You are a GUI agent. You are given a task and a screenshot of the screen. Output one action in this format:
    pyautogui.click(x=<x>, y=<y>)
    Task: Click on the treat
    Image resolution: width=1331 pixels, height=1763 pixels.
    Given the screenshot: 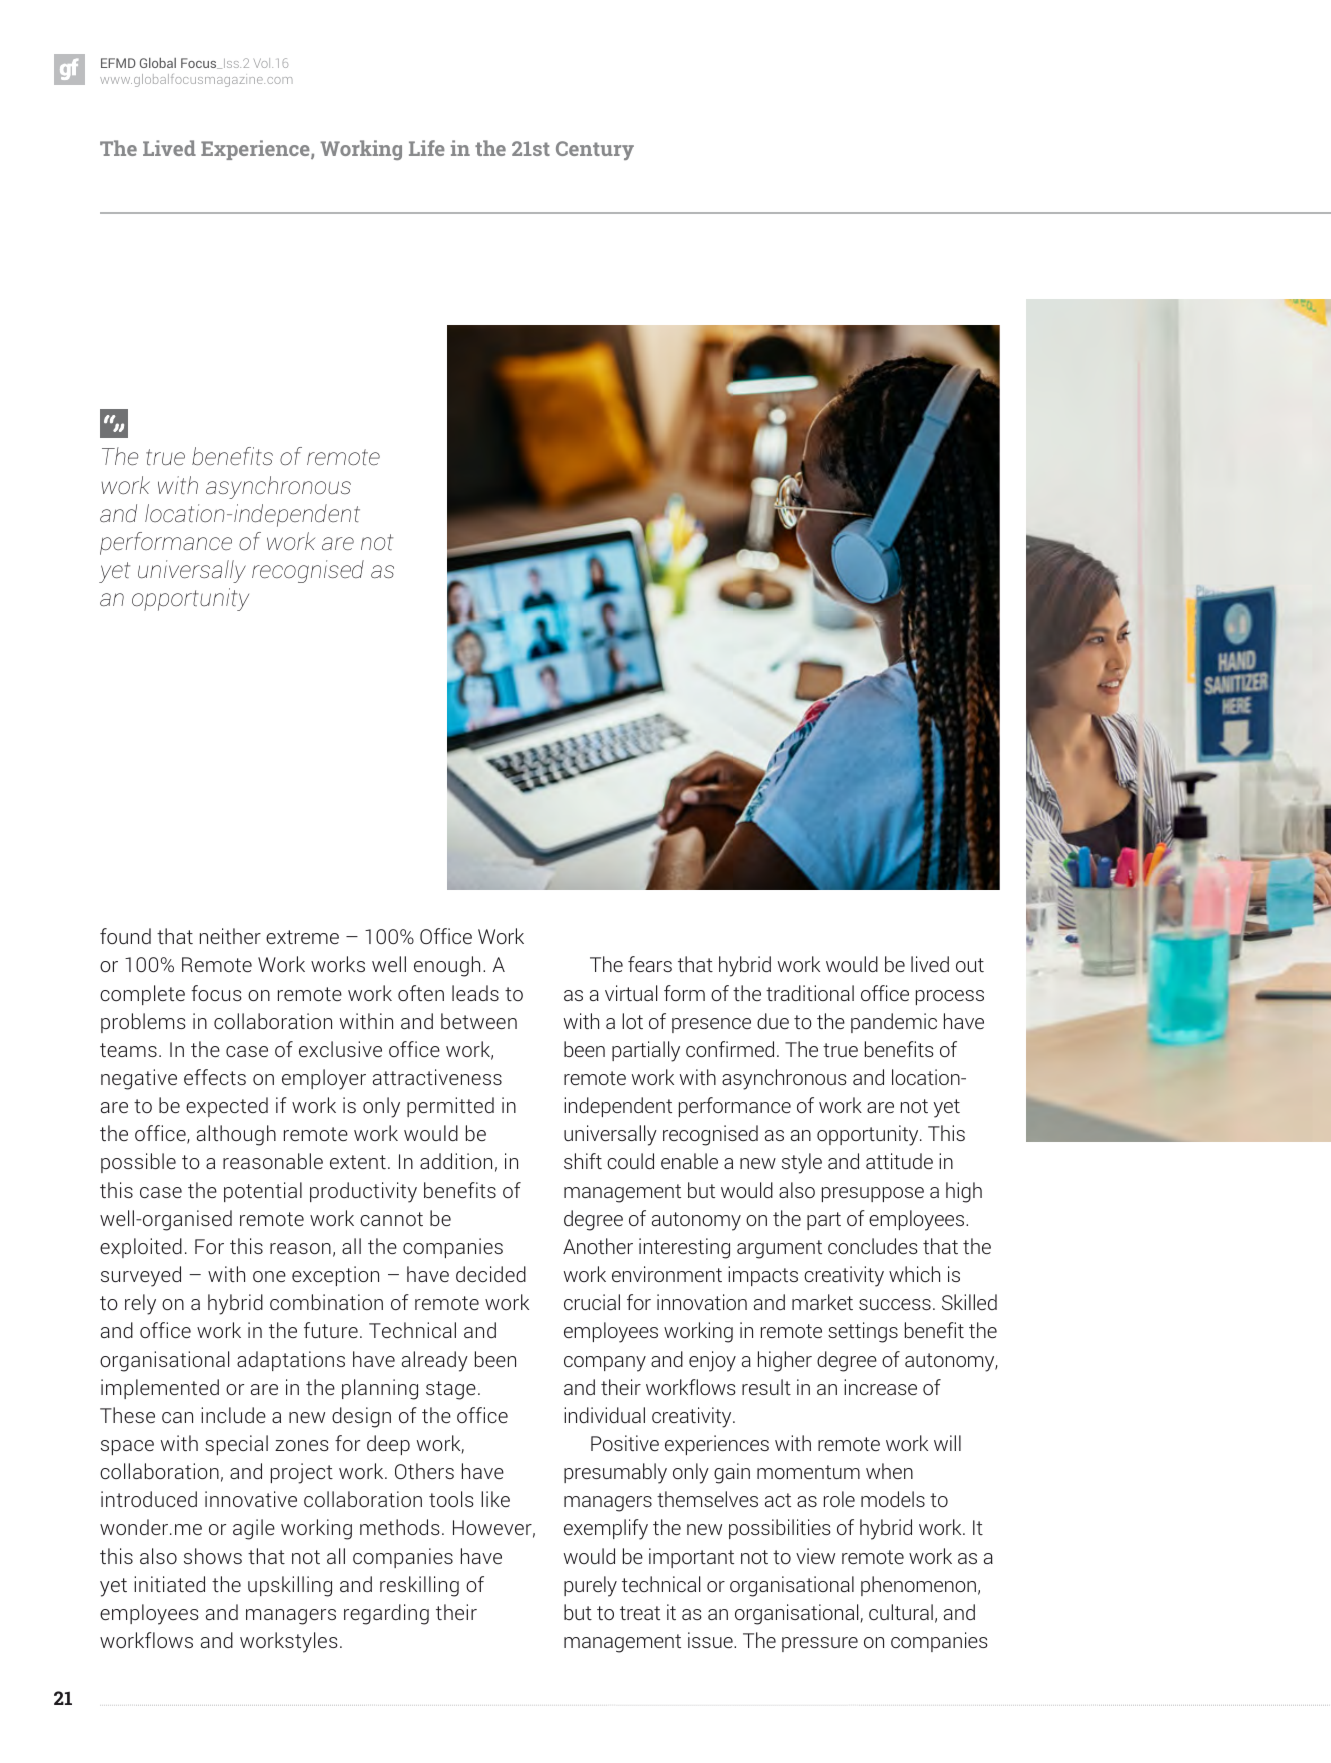 What is the action you would take?
    pyautogui.click(x=640, y=1613)
